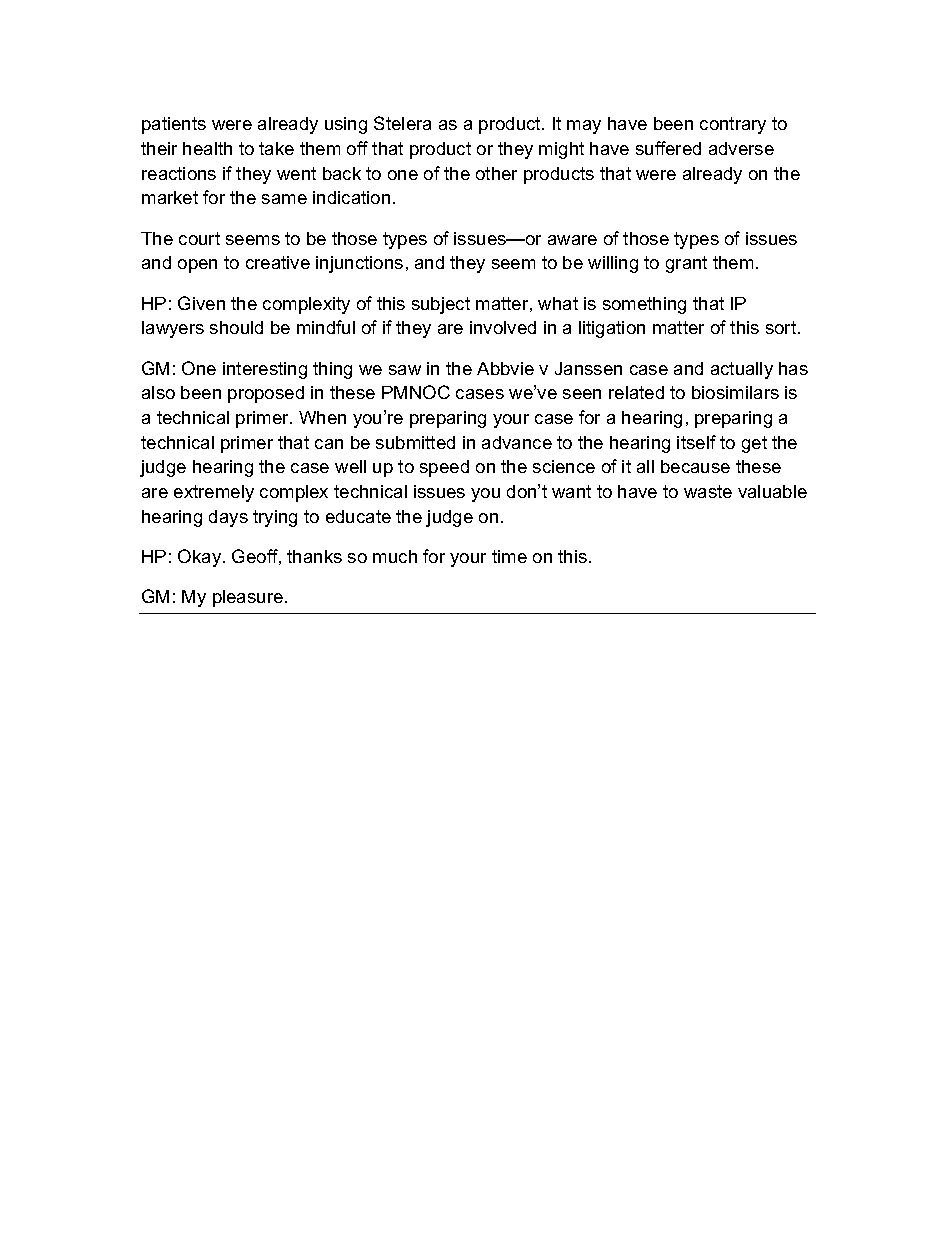 The width and height of the image is (952, 1233). What do you see at coordinates (199, 238) in the image?
I see `court` at bounding box center [199, 238].
